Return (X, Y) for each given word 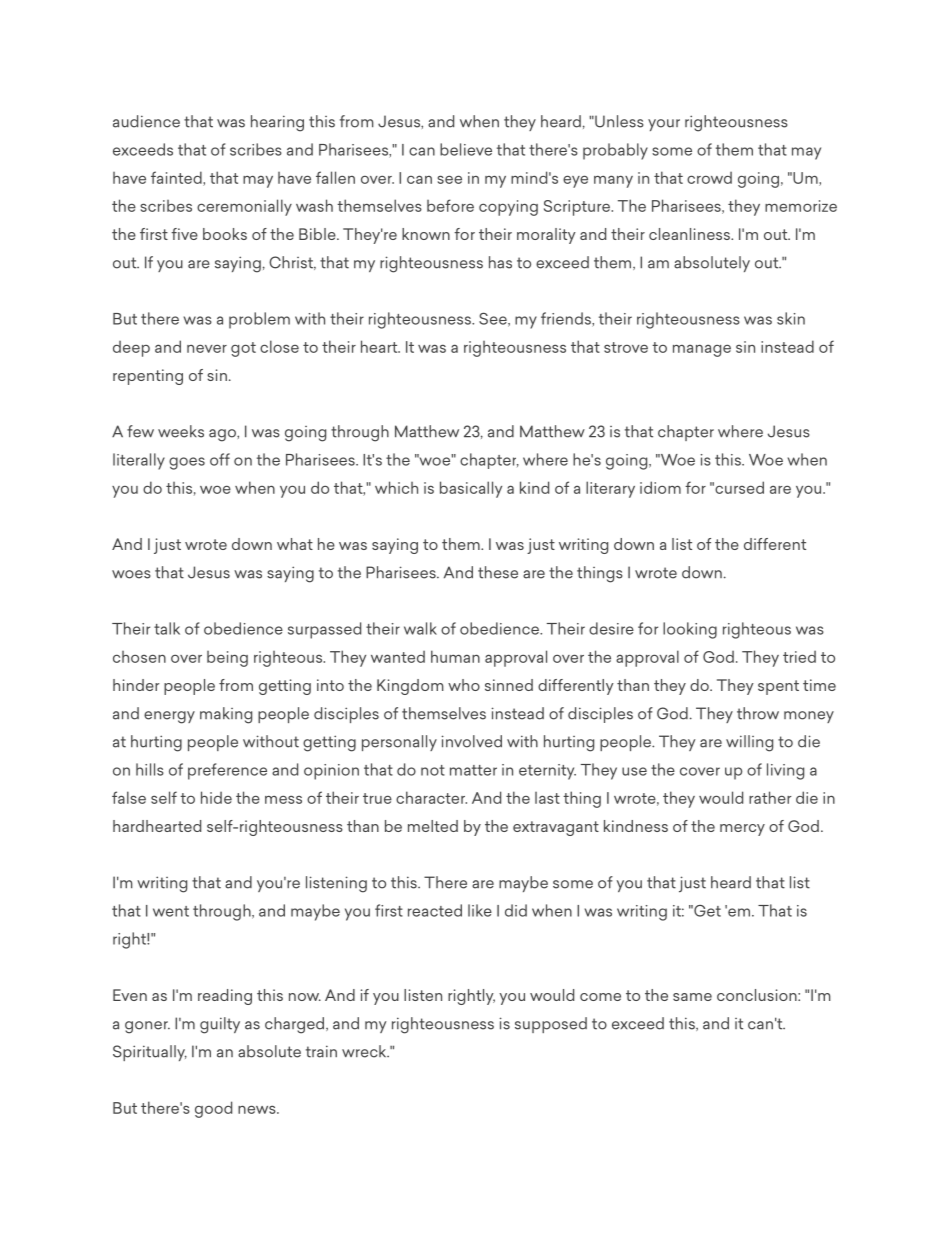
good (213, 1109)
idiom (660, 487)
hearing (277, 123)
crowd (709, 178)
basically (471, 489)
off (220, 459)
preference (227, 771)
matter (473, 770)
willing (749, 743)
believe (466, 149)
